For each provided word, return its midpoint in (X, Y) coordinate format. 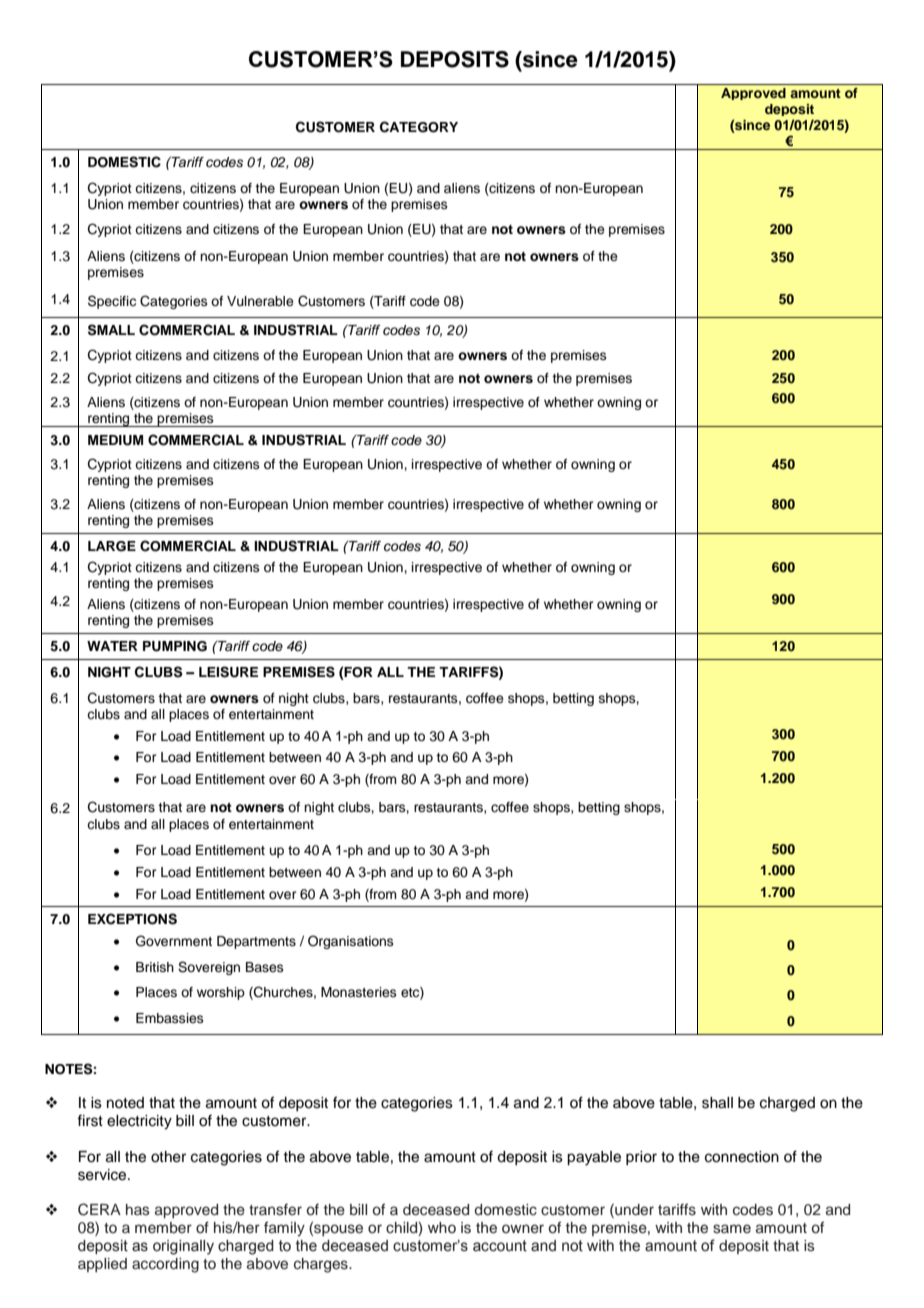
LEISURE (228, 672)
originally (183, 1247)
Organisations (351, 942)
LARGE (112, 546)
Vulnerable (260, 301)
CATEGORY (419, 127)
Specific (112, 302)
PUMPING (175, 646)
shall (717, 1103)
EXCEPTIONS (132, 919)
